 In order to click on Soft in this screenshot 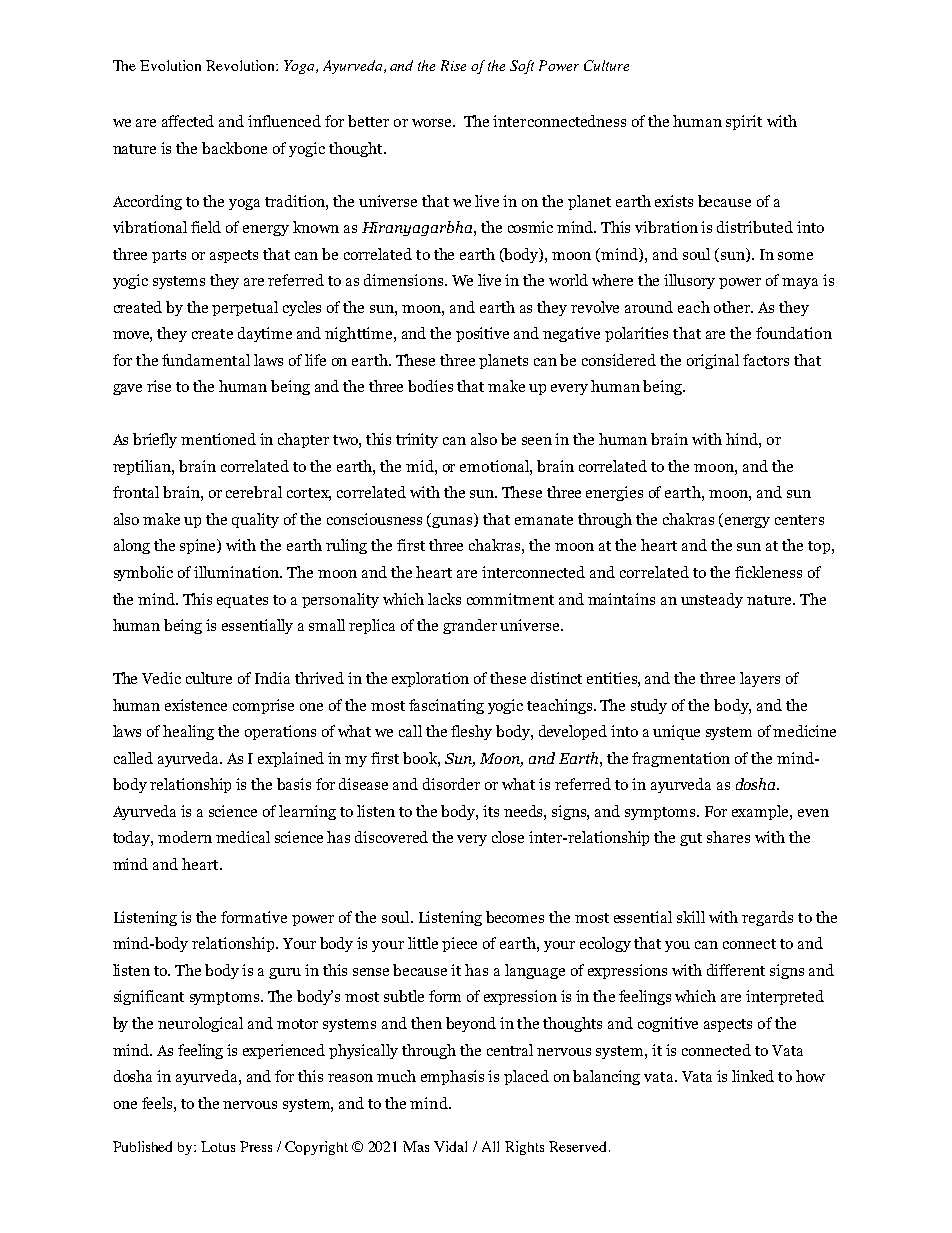, I will do `click(522, 67)`.
